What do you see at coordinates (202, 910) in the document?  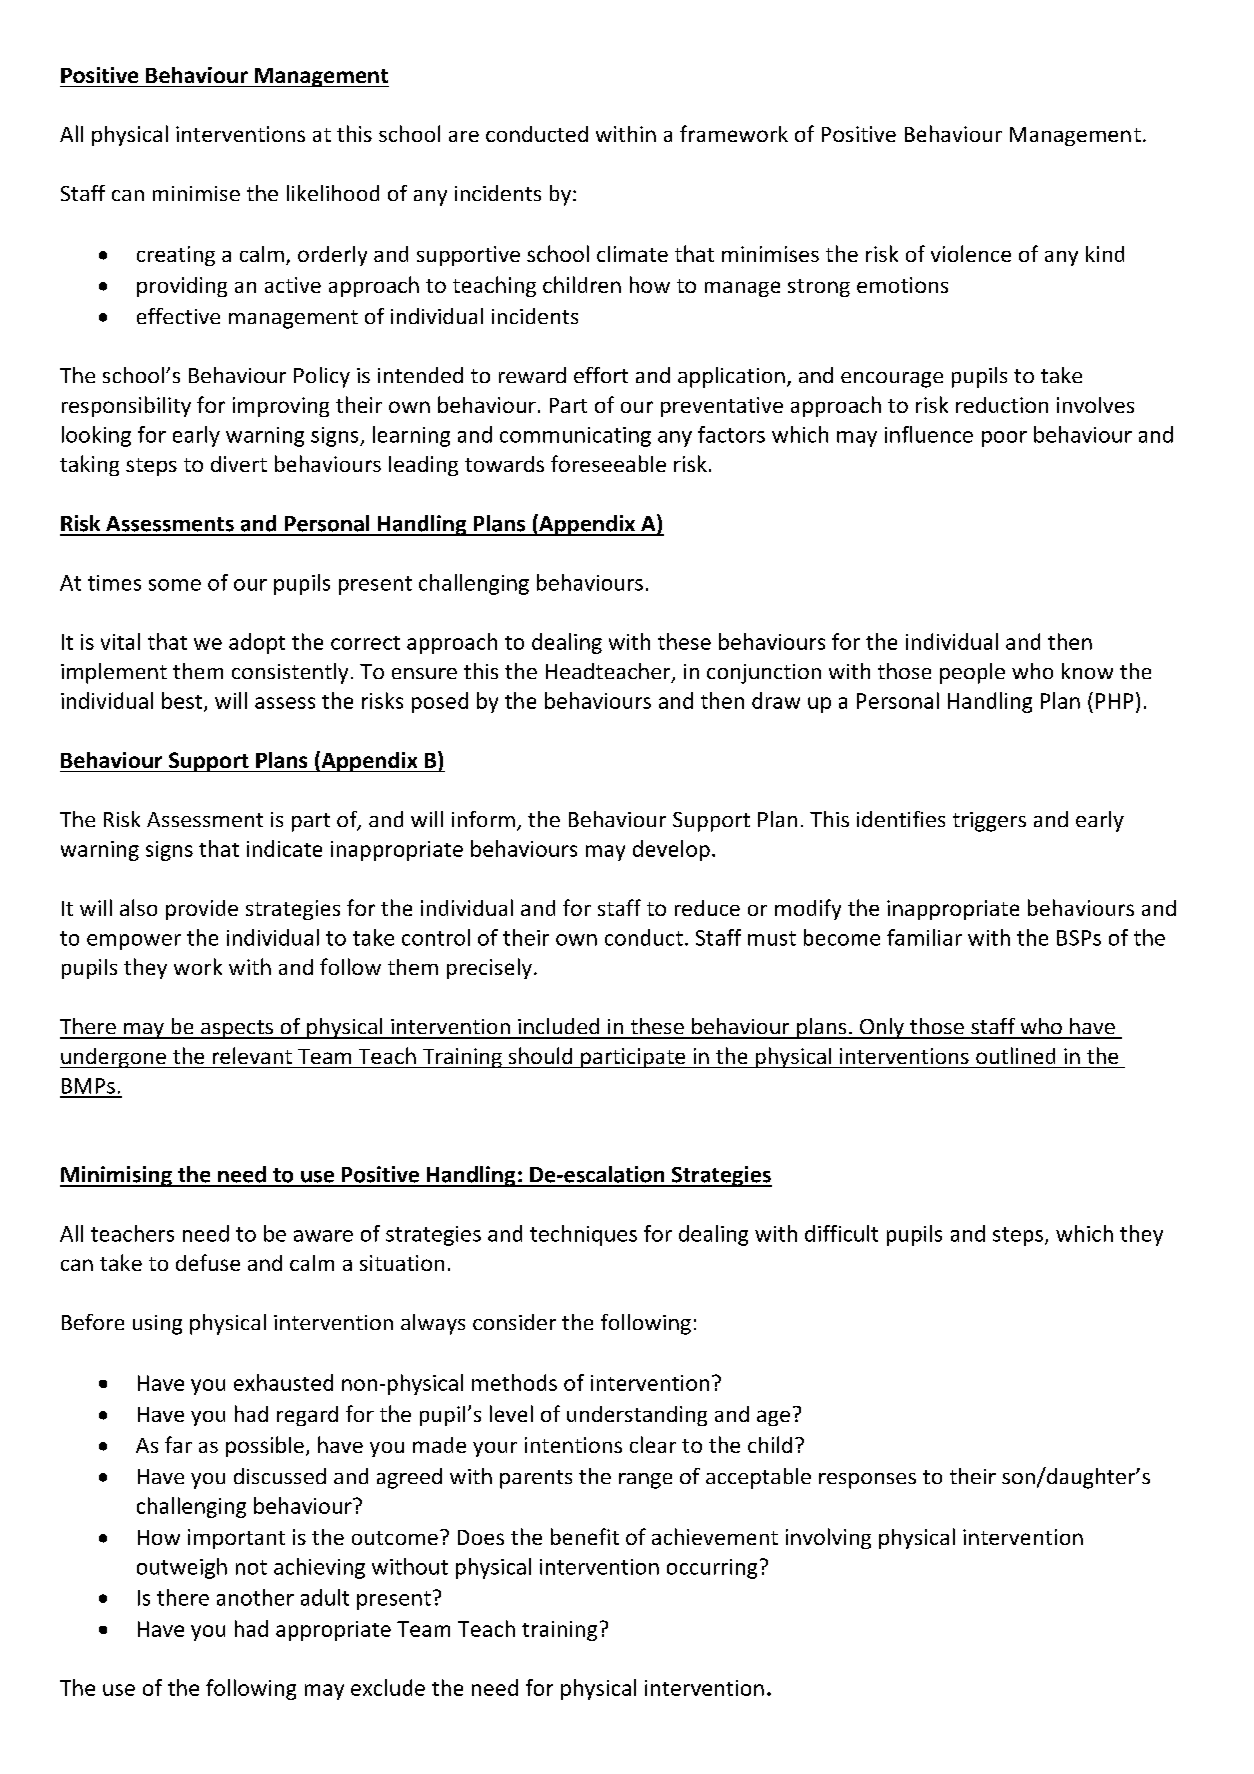 I see `provide` at bounding box center [202, 910].
